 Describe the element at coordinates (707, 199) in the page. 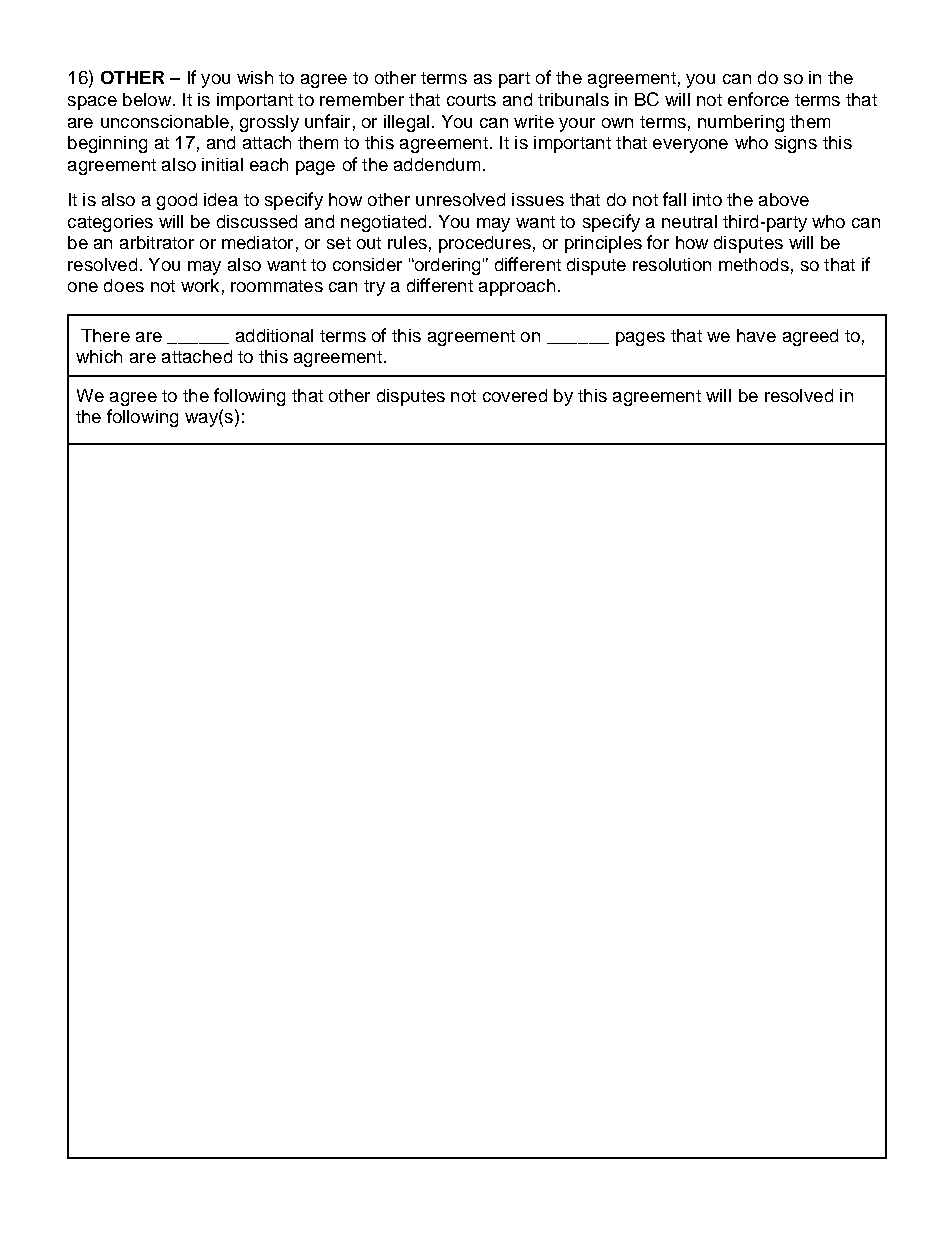

I see `into` at that location.
